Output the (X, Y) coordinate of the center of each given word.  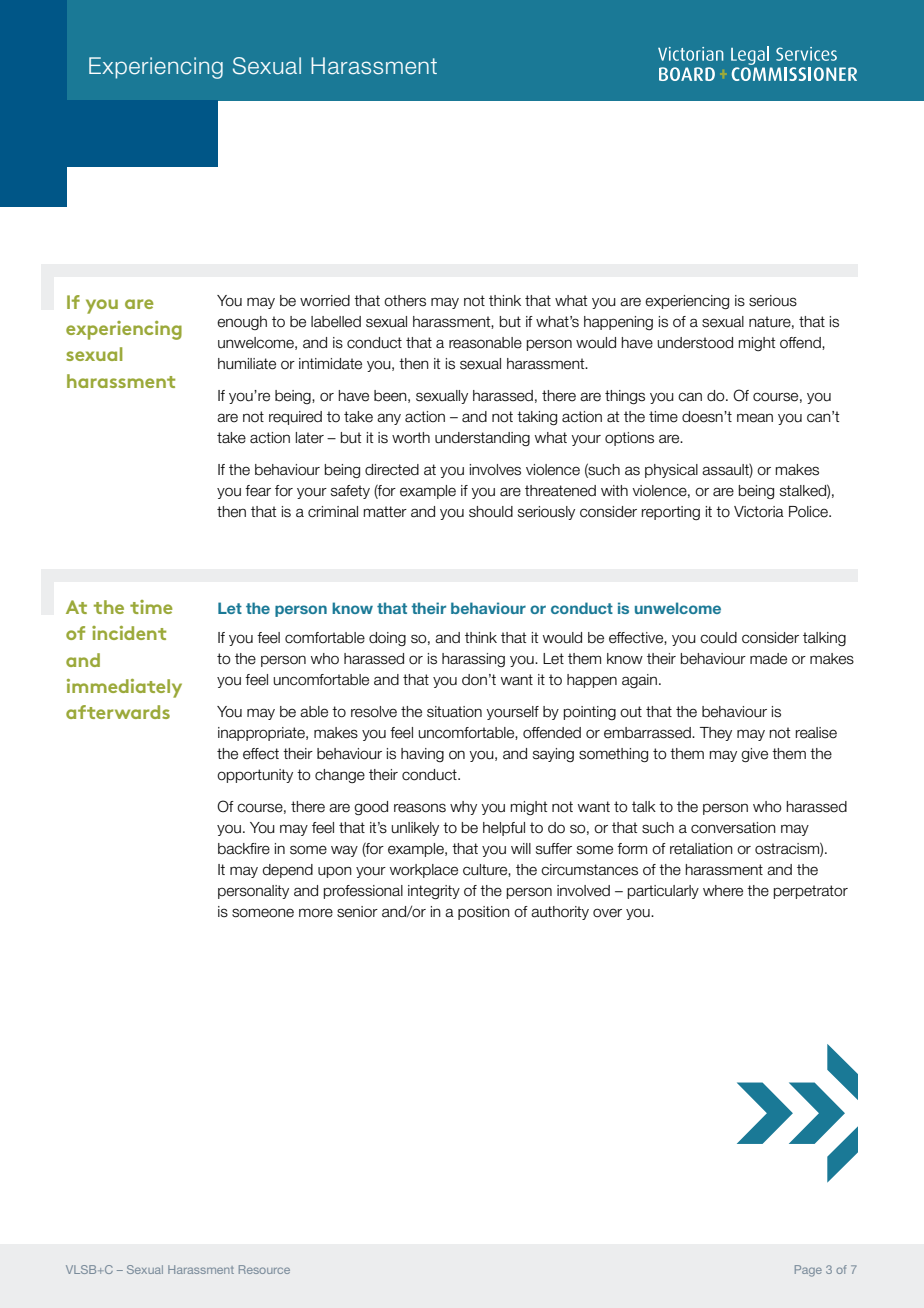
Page (808, 1271)
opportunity (255, 776)
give (754, 755)
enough (242, 323)
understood (695, 343)
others (405, 301)
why (463, 808)
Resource (264, 1269)
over (607, 913)
